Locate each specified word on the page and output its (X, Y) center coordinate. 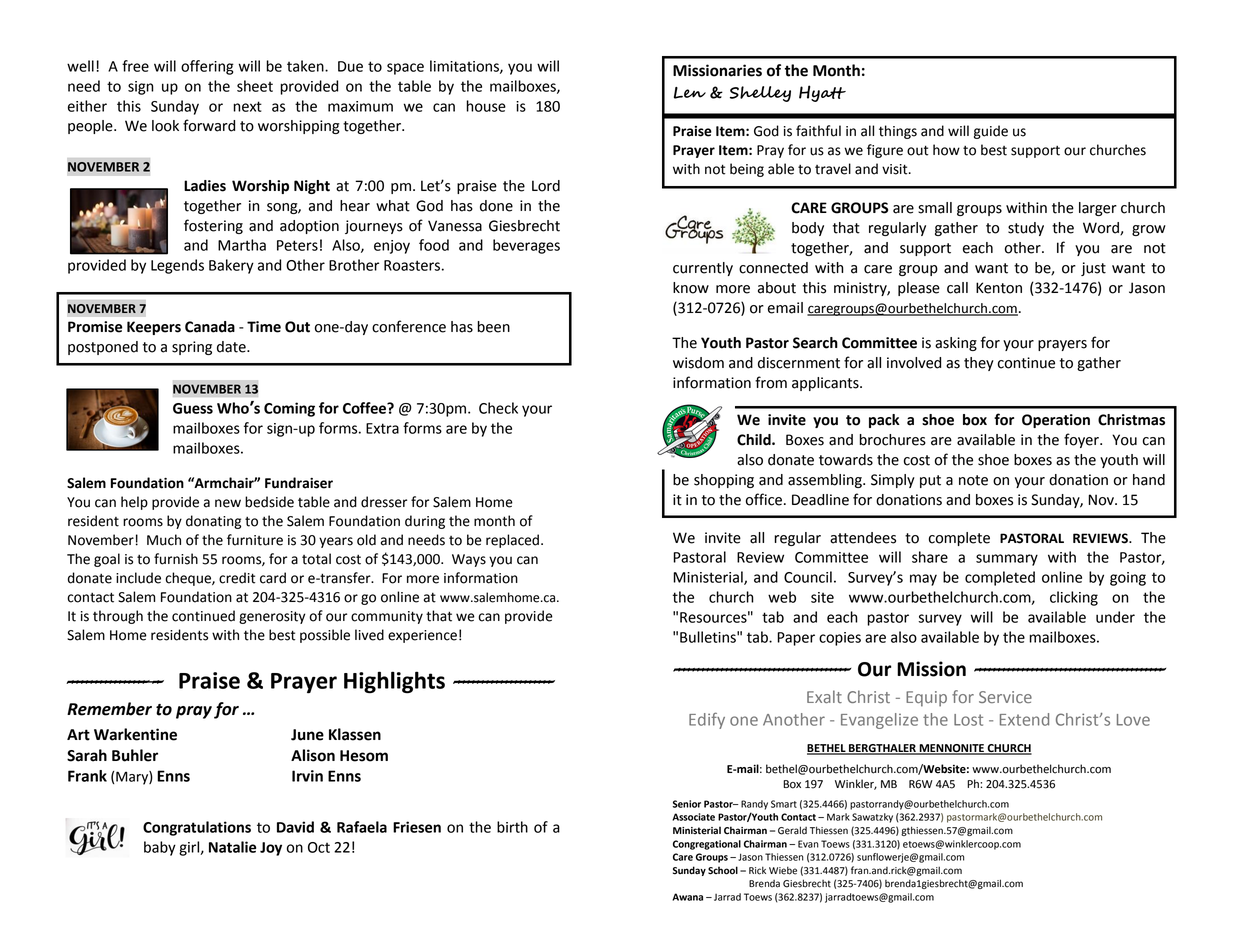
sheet (255, 86)
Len (690, 93)
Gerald (792, 830)
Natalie (232, 847)
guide (991, 132)
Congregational (707, 845)
